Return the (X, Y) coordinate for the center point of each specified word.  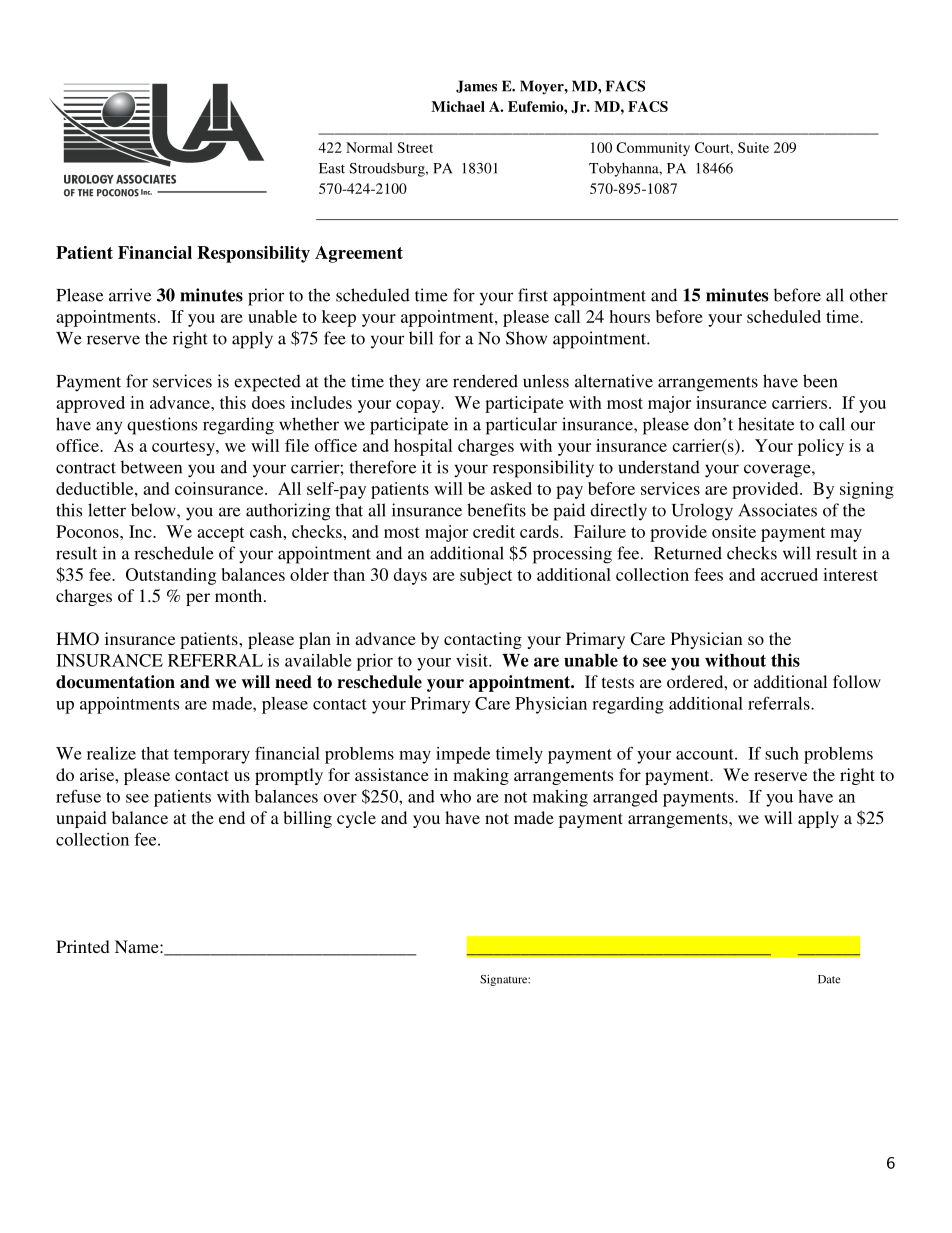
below (154, 510)
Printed (83, 946)
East (332, 168)
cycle (356, 819)
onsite (734, 531)
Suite (753, 147)
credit (494, 531)
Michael (458, 106)
